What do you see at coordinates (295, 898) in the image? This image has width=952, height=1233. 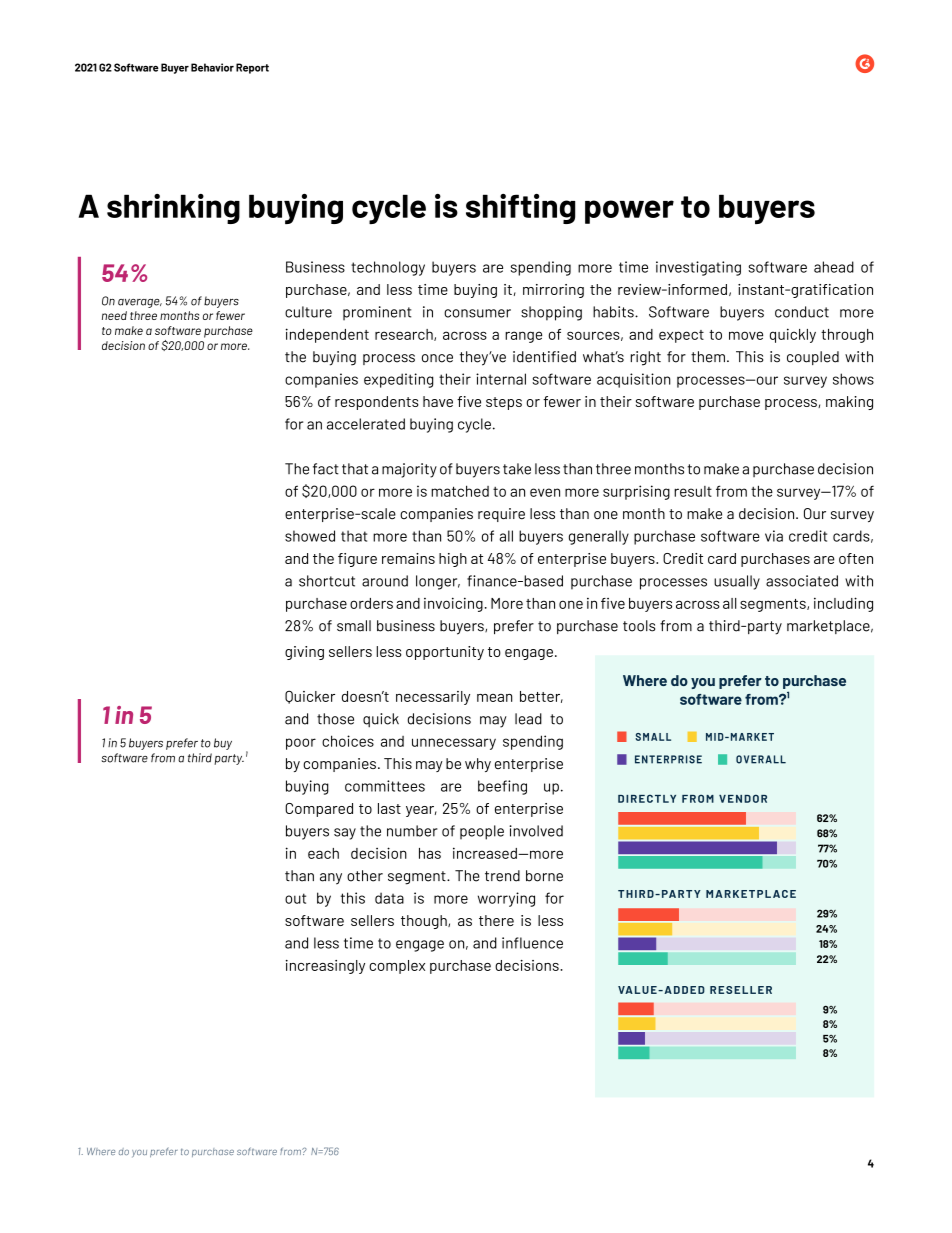 I see `out` at bounding box center [295, 898].
